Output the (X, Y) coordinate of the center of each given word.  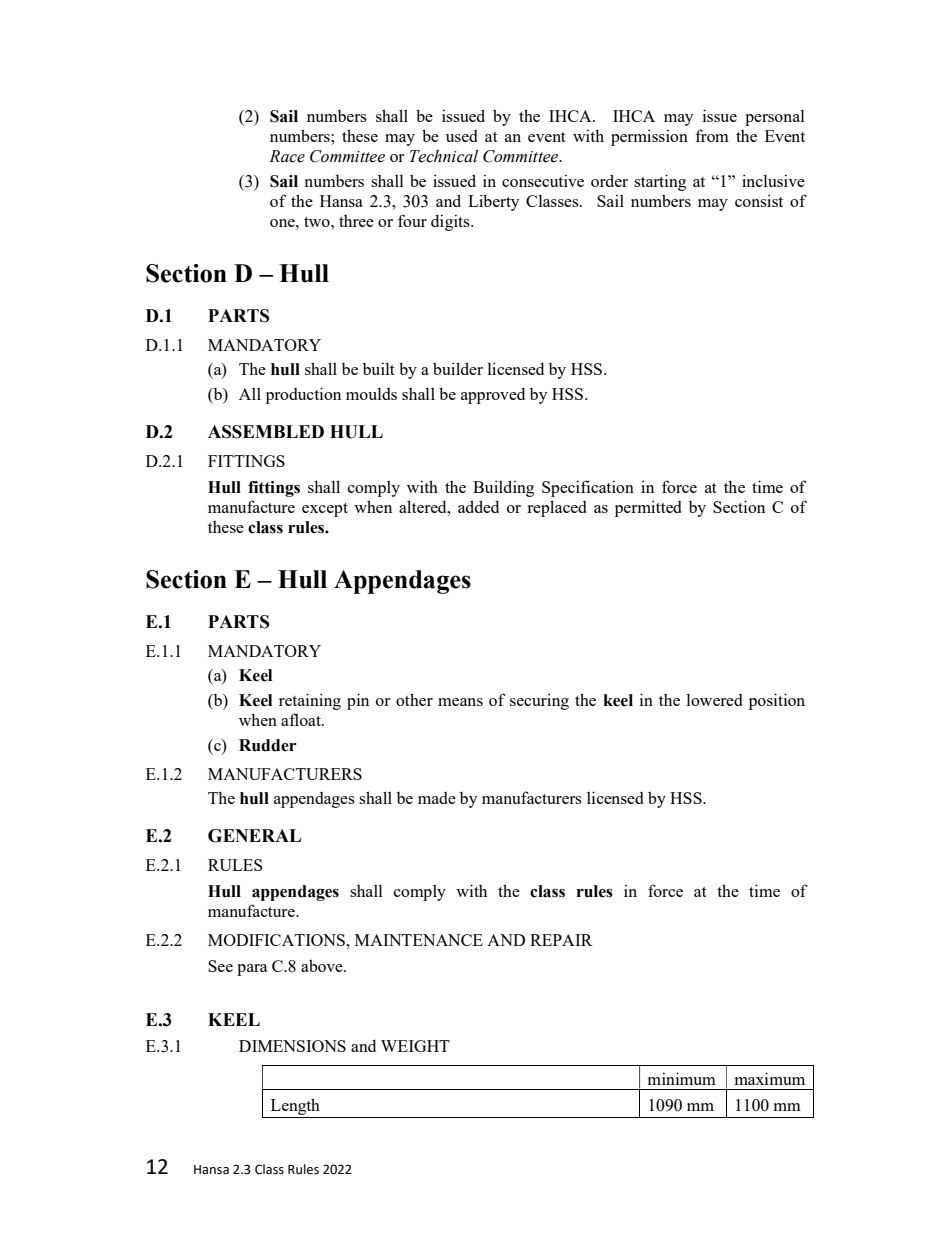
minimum (682, 1078)
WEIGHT (415, 1046)
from (712, 135)
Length (295, 1106)
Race (287, 156)
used (462, 136)
